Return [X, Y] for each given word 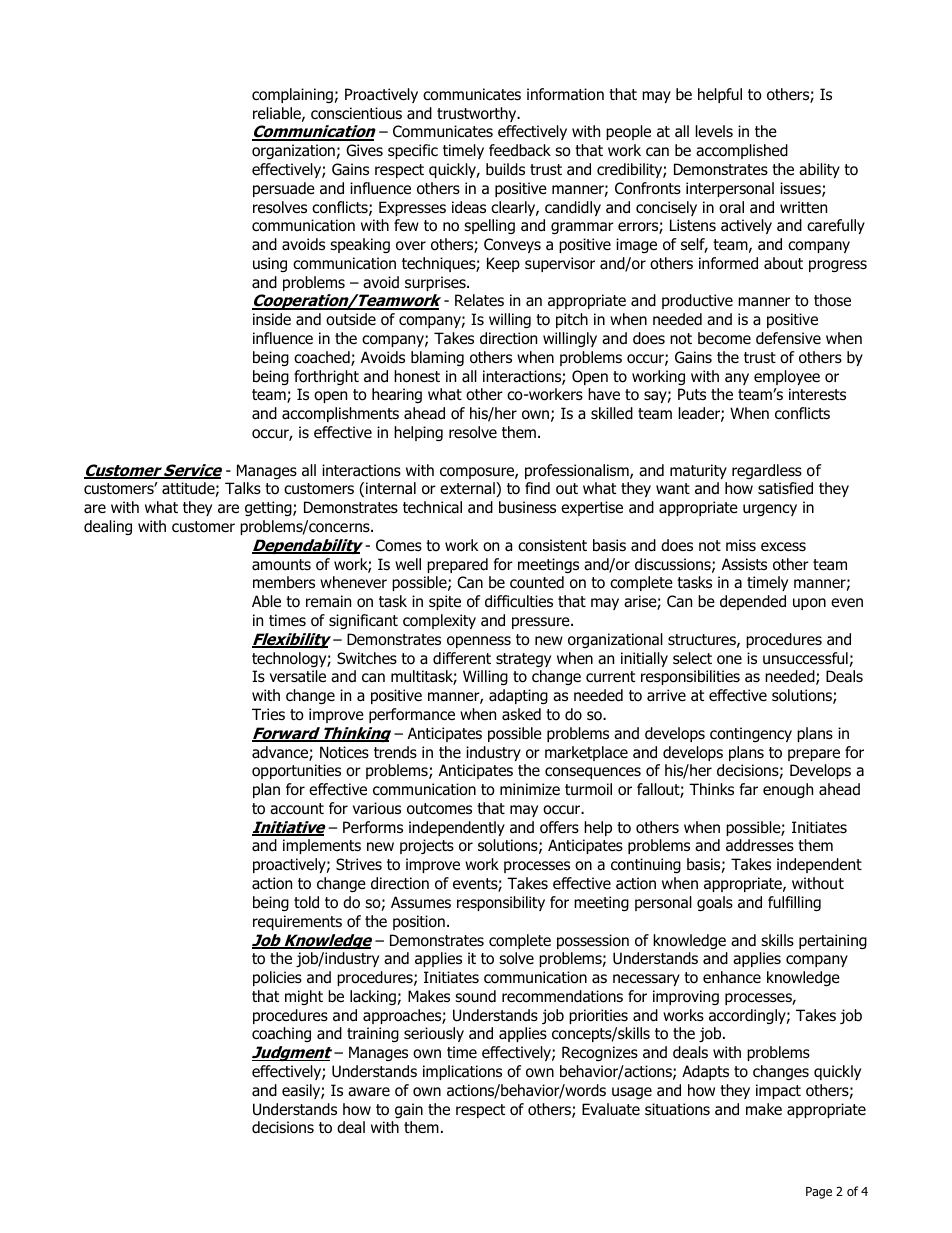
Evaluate [611, 1109]
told [306, 902]
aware [369, 1092]
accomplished [742, 151]
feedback [520, 150]
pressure [542, 623]
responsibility [501, 903]
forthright [326, 377]
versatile [298, 676]
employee [787, 377]
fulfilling [794, 903]
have [604, 394]
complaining [292, 95]
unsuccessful [805, 658]
